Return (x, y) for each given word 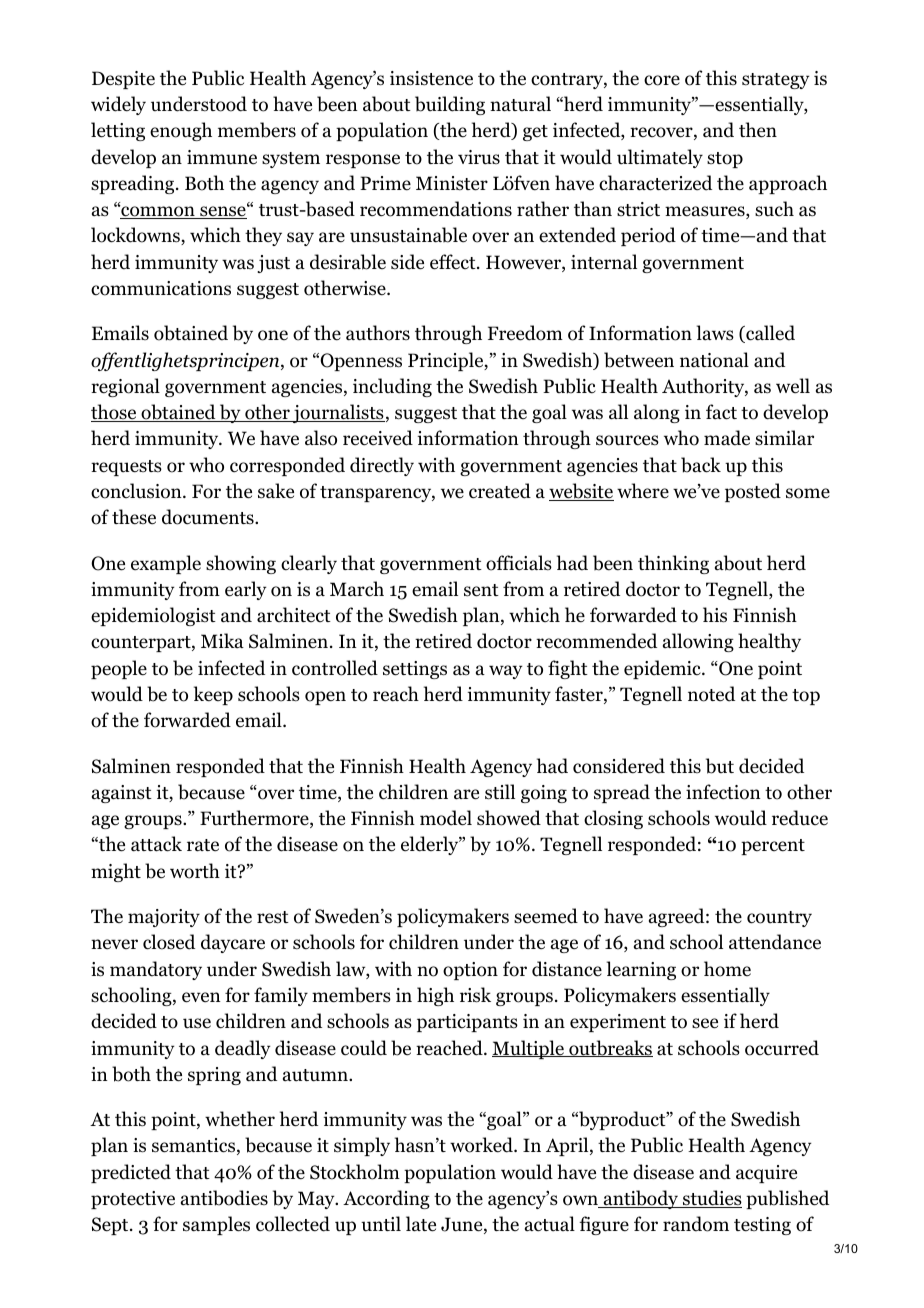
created (500, 491)
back (701, 465)
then (758, 130)
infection (723, 792)
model (446, 818)
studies (711, 1199)
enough (181, 131)
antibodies (224, 1198)
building (450, 105)
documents (209, 517)
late (421, 1224)
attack (156, 844)
